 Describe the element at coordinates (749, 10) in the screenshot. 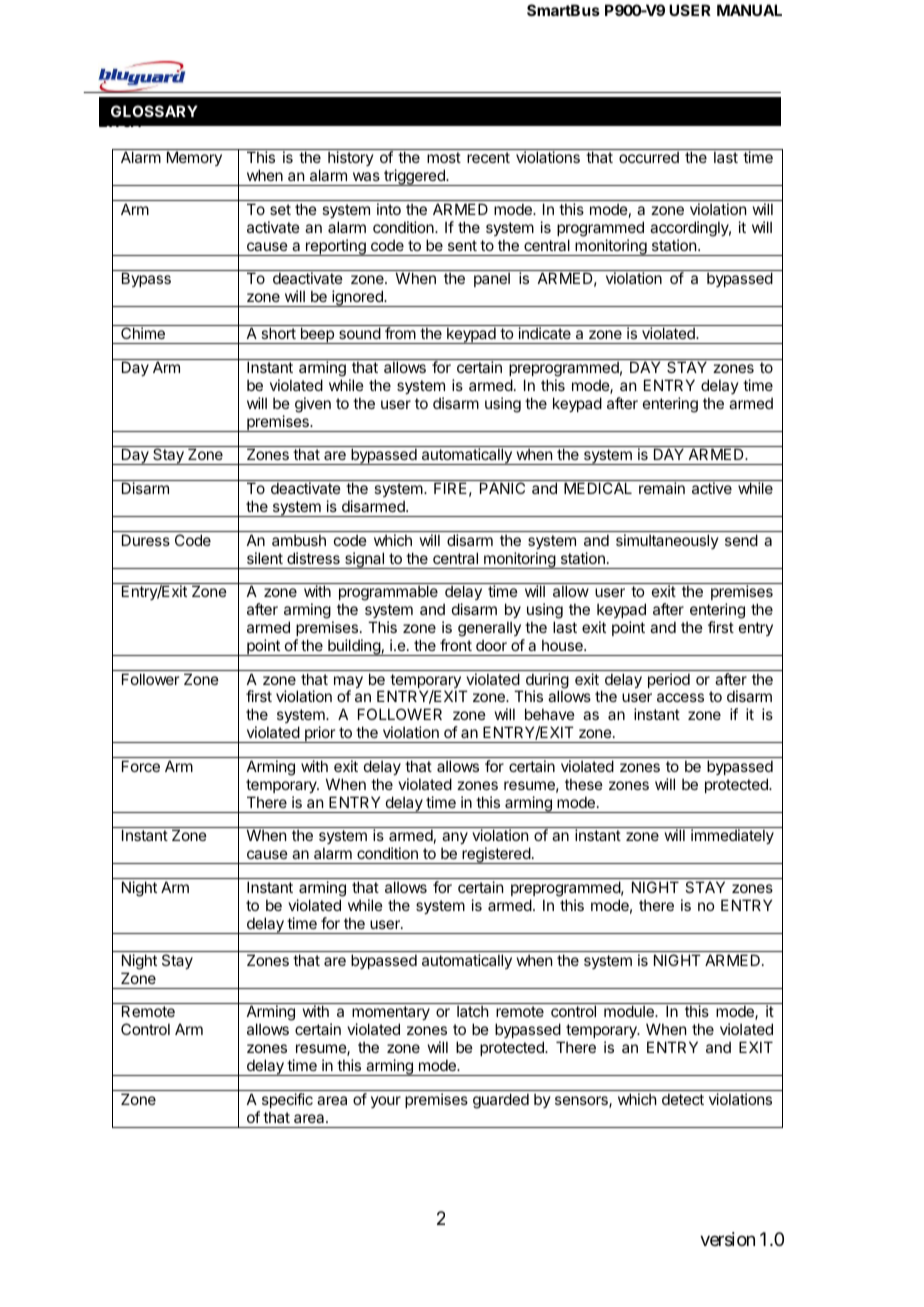

I see `MANUAL` at that location.
